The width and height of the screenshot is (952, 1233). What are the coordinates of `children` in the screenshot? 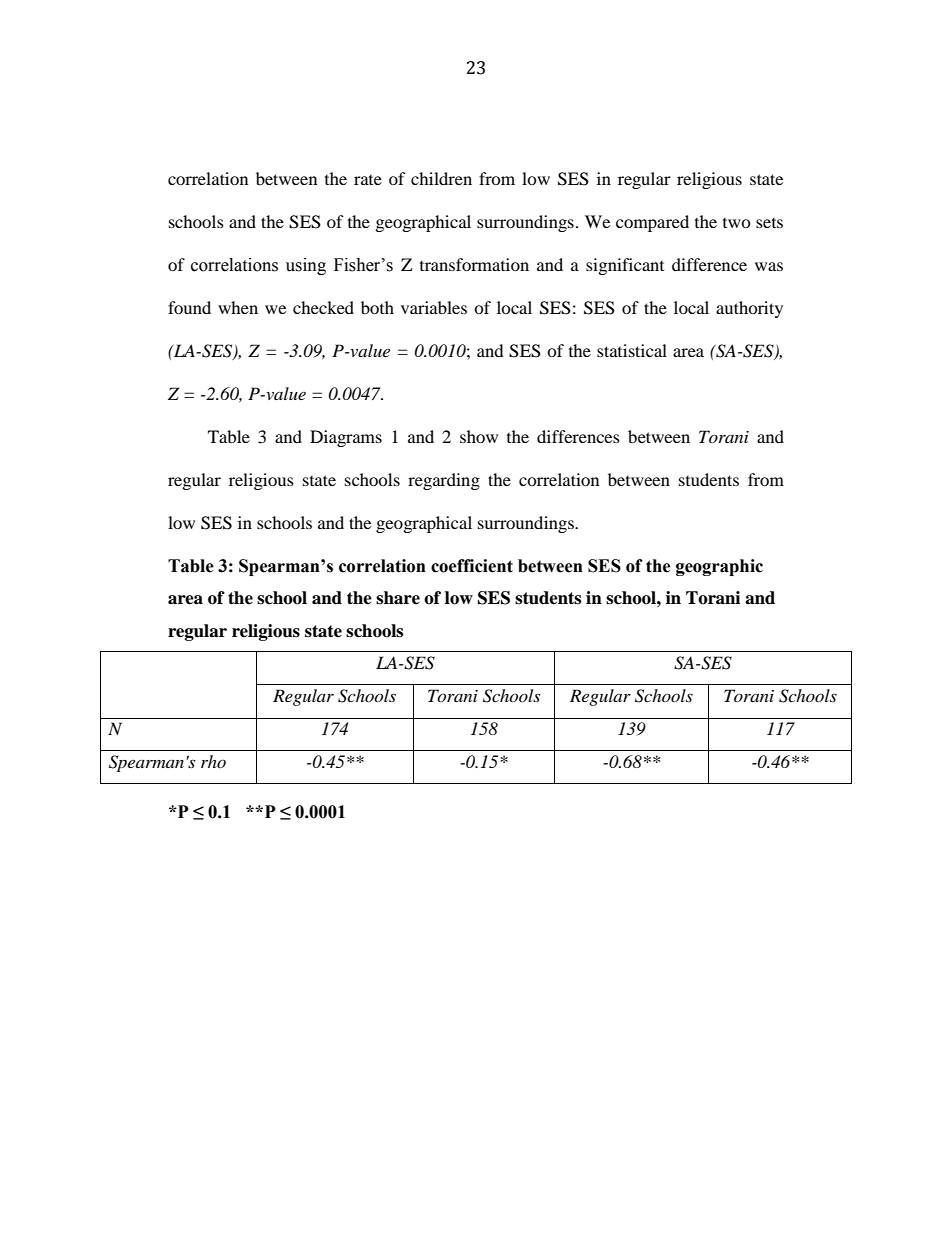 It's located at (441, 178).
